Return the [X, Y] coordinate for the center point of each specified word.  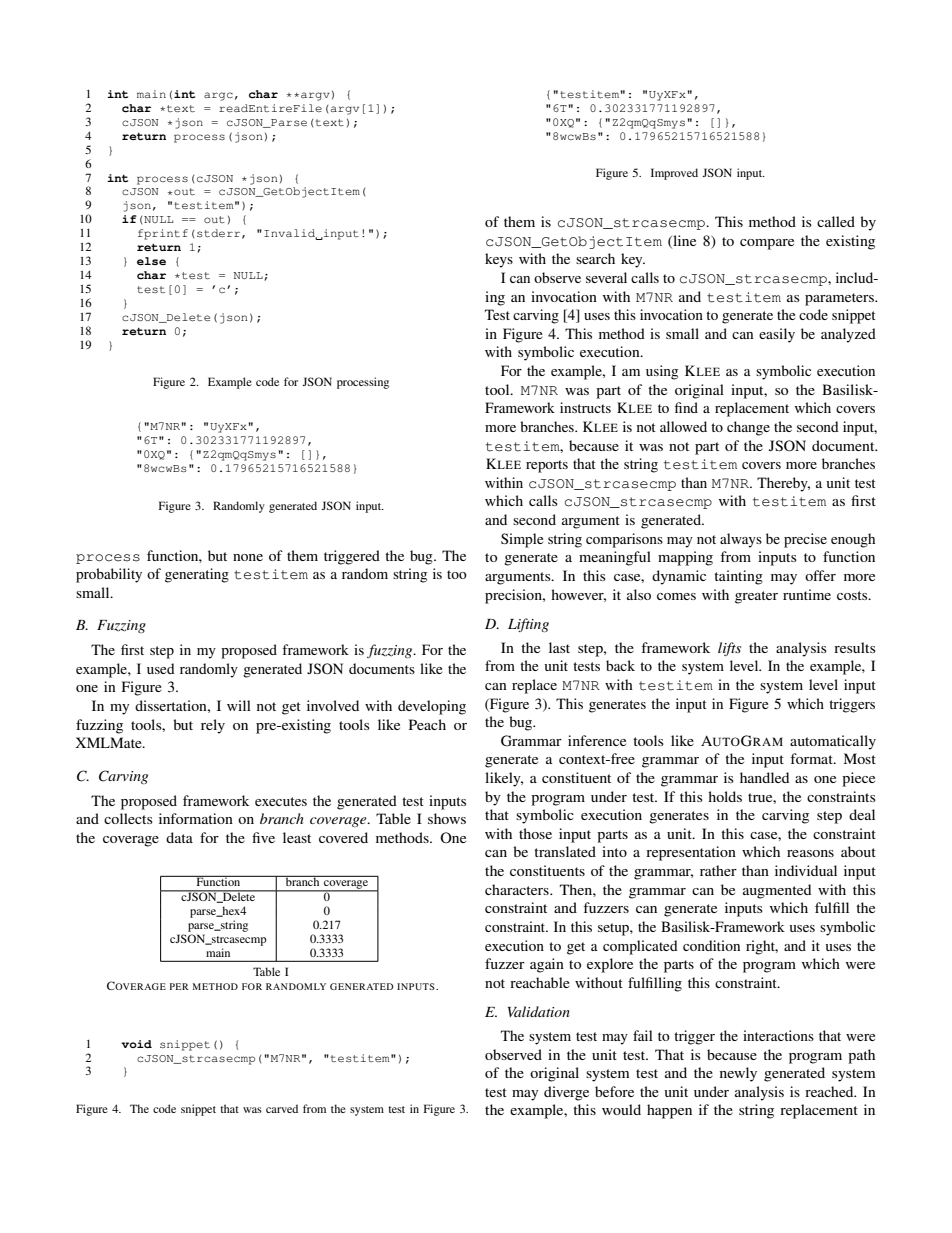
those [535, 833]
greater [756, 597]
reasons [810, 853]
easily [777, 335]
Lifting [528, 625]
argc [218, 96]
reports [547, 466]
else [151, 261]
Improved [674, 174]
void [136, 1044]
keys [499, 260]
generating [197, 575]
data [179, 837]
